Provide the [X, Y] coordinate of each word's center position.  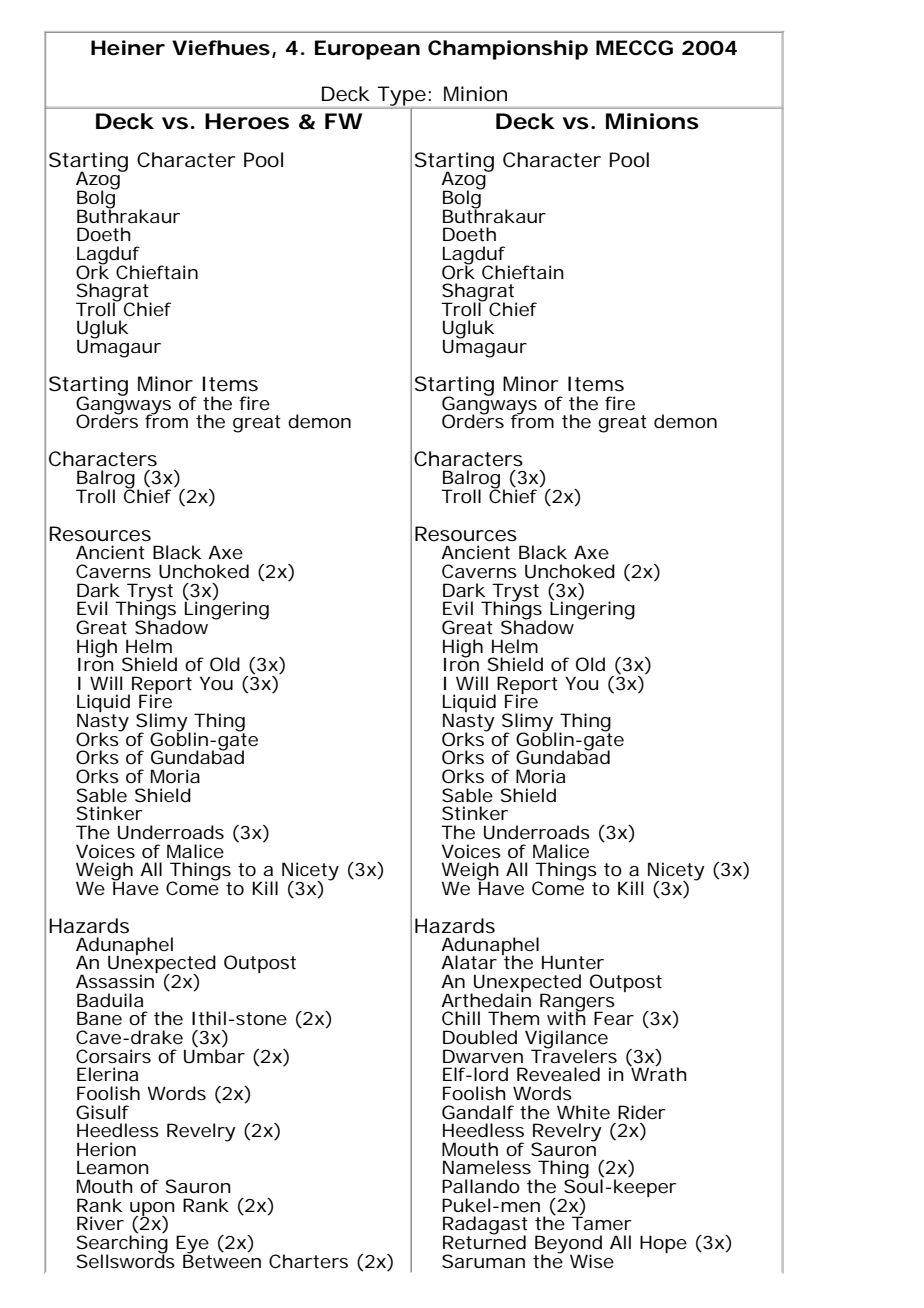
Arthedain [486, 999]
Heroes [247, 121]
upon [152, 1210]
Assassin [116, 980]
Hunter [573, 962]
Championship [508, 50]
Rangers [577, 1003]
